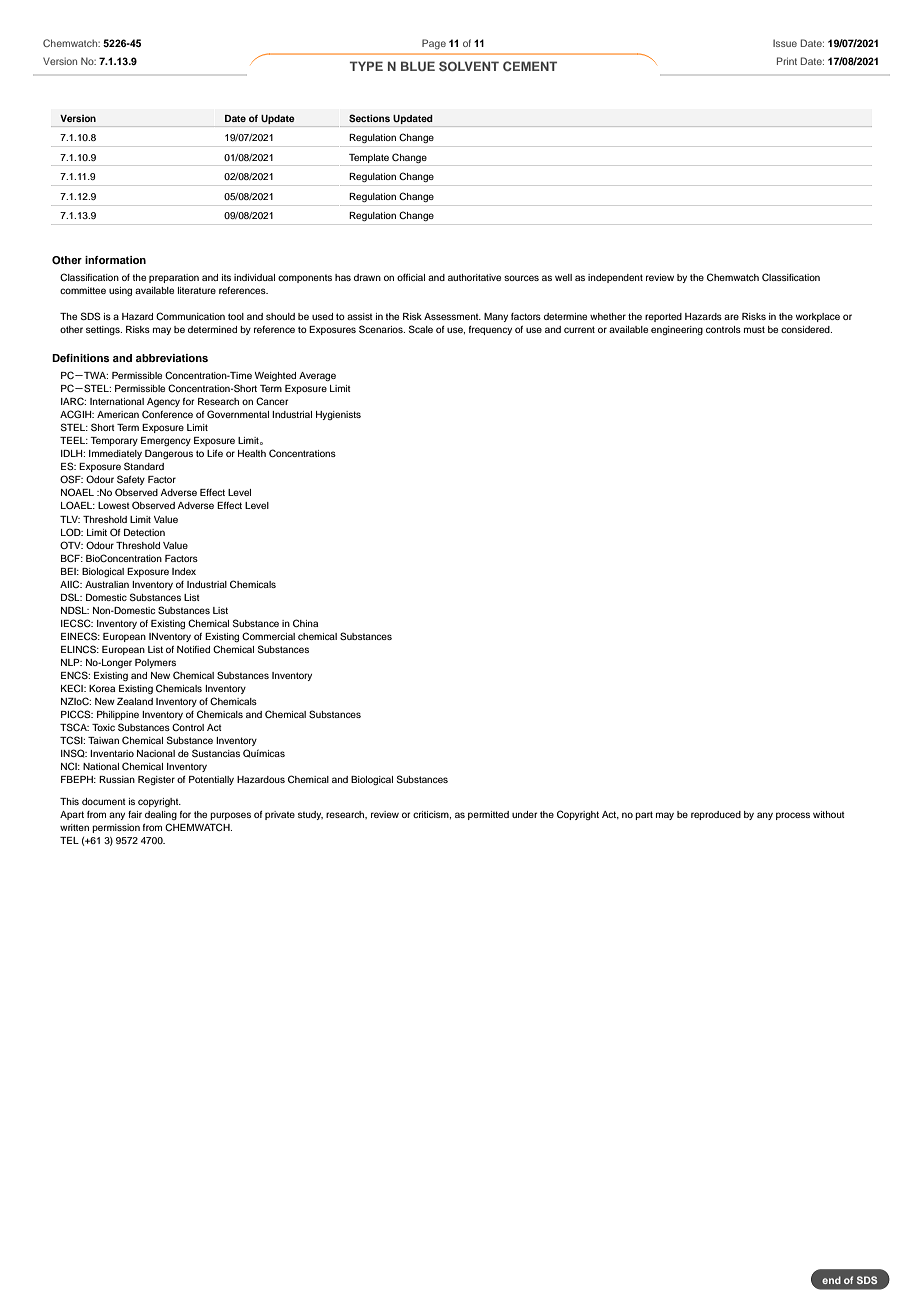 The width and height of the page is (924, 1308). I want to click on are, so click(731, 317).
